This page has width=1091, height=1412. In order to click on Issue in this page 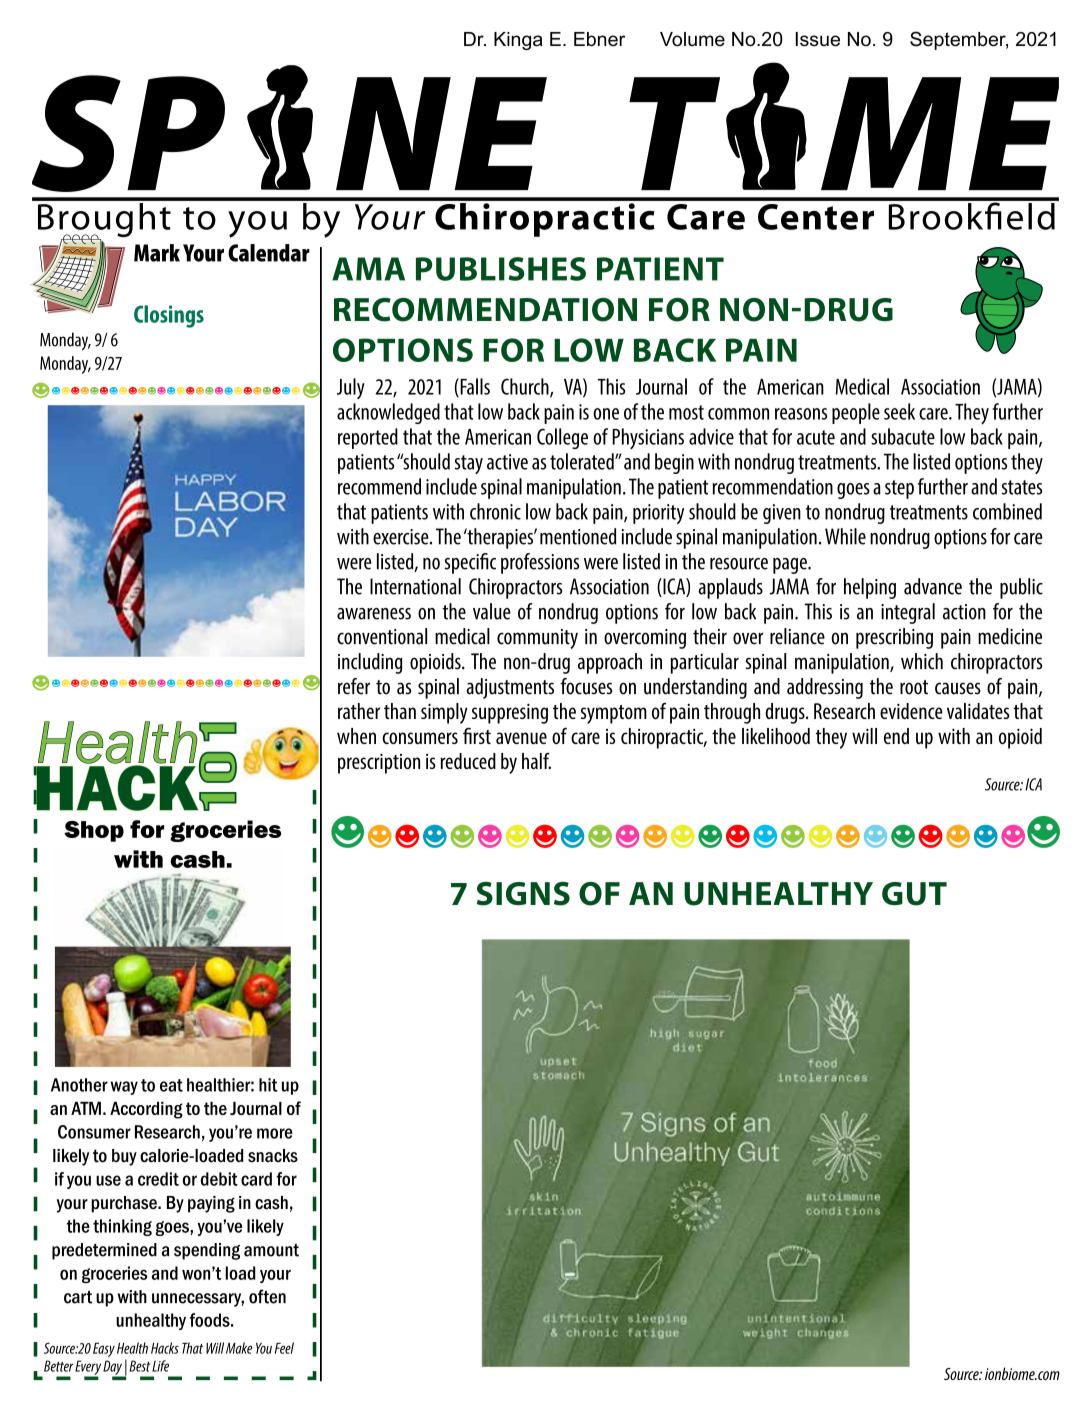, I will do `click(818, 39)`.
